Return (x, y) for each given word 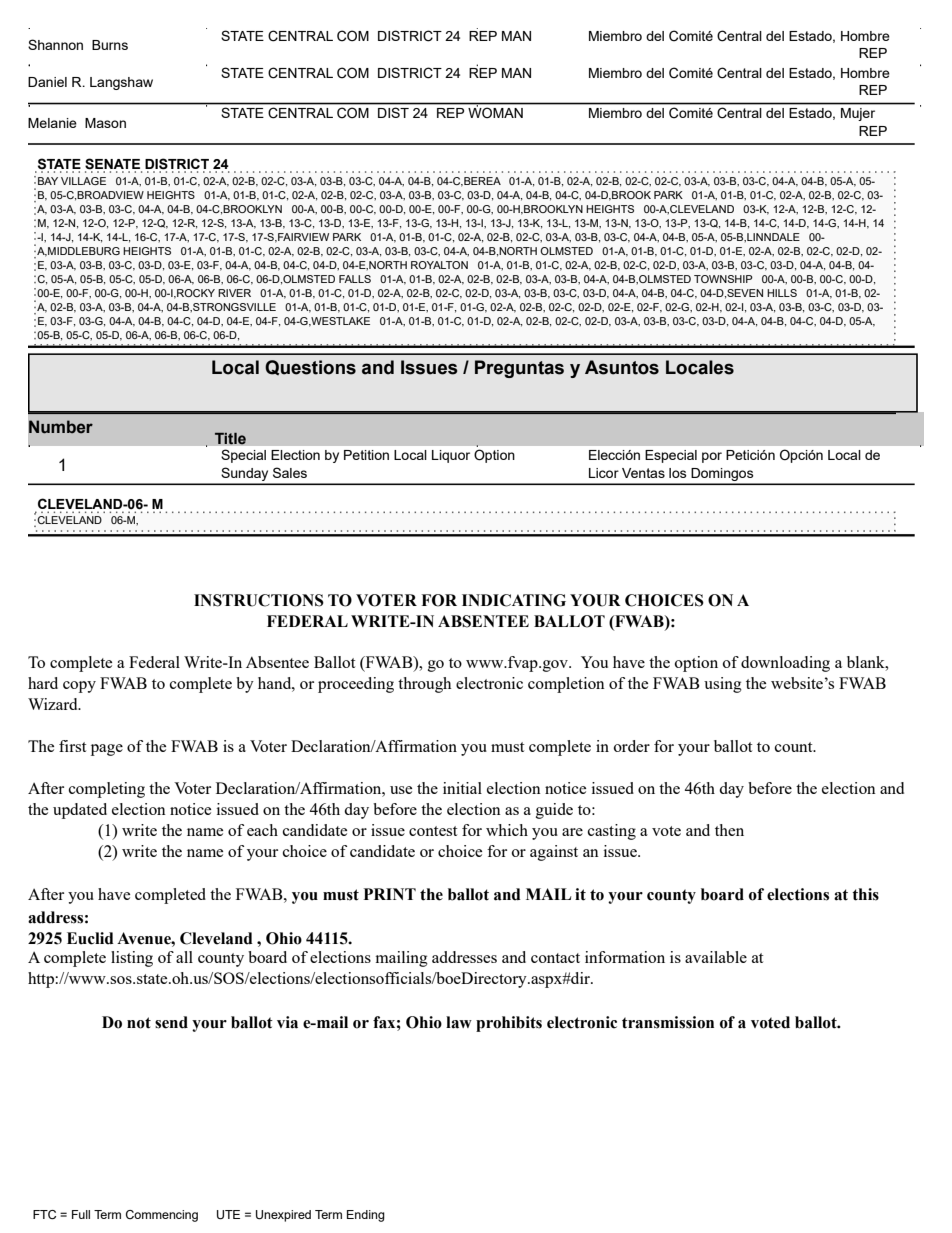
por (712, 457)
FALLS (355, 279)
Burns (110, 45)
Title (230, 438)
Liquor (451, 456)
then (729, 830)
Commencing (162, 1216)
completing (107, 790)
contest (433, 831)
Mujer (858, 114)
